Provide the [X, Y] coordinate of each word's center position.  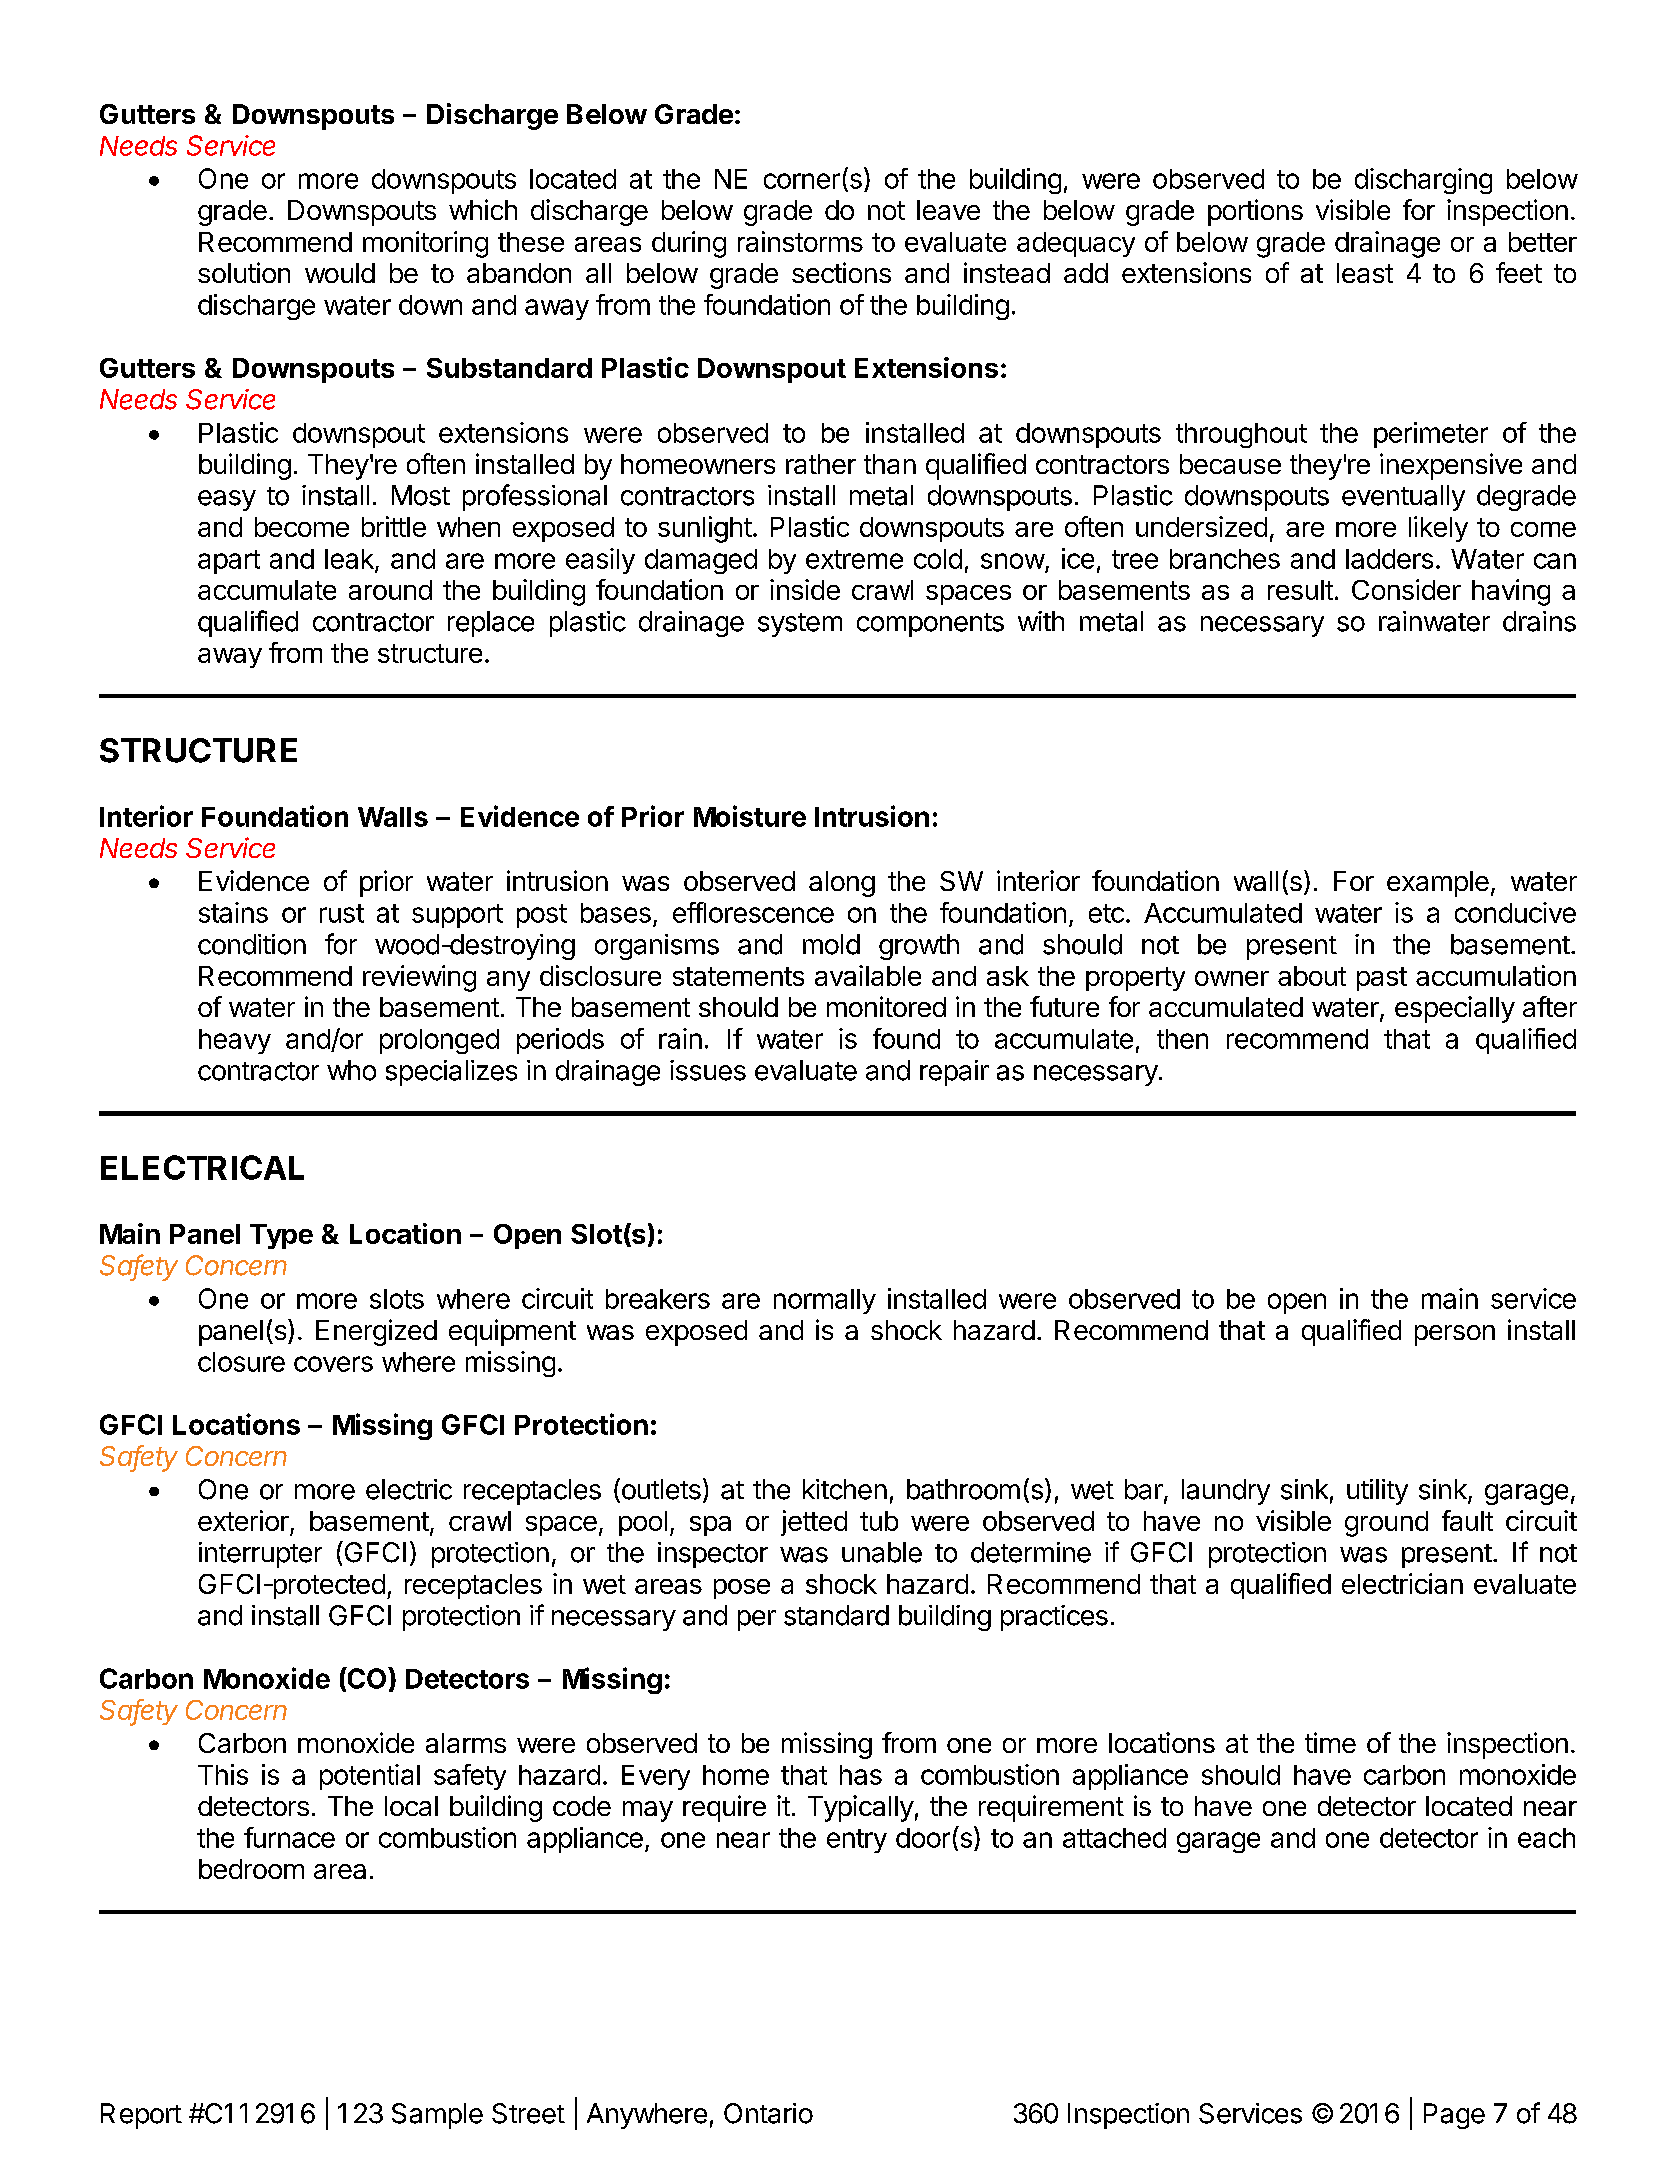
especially [1455, 1009]
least [1365, 273]
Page [1454, 2116]
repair [954, 1073]
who [351, 1070]
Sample [437, 2116]
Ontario [768, 2113]
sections [841, 272]
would [340, 273]
